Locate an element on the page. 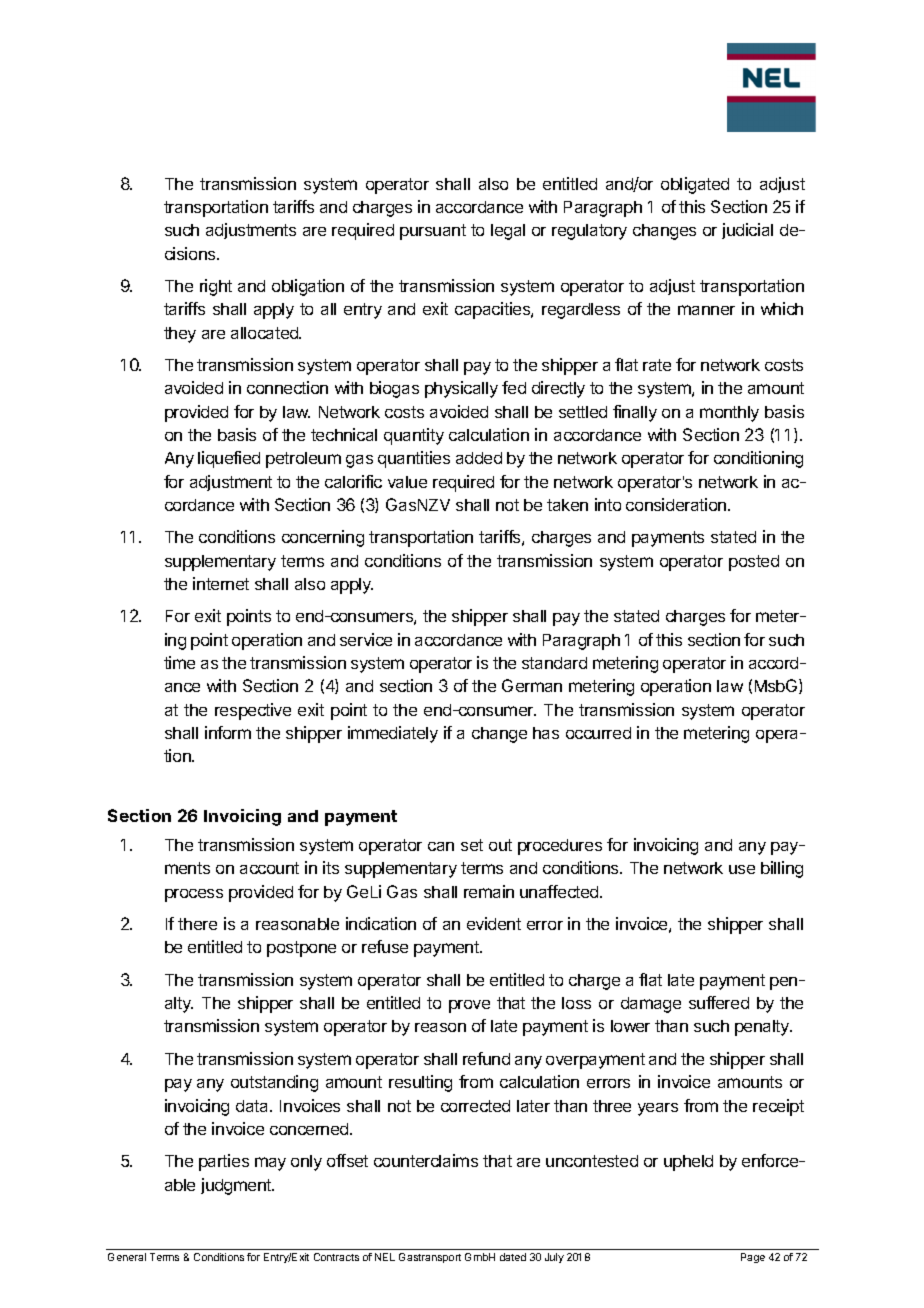 Image resolution: width=924 pixels, height=1308 pixels. dated is located at coordinates (513, 1257).
